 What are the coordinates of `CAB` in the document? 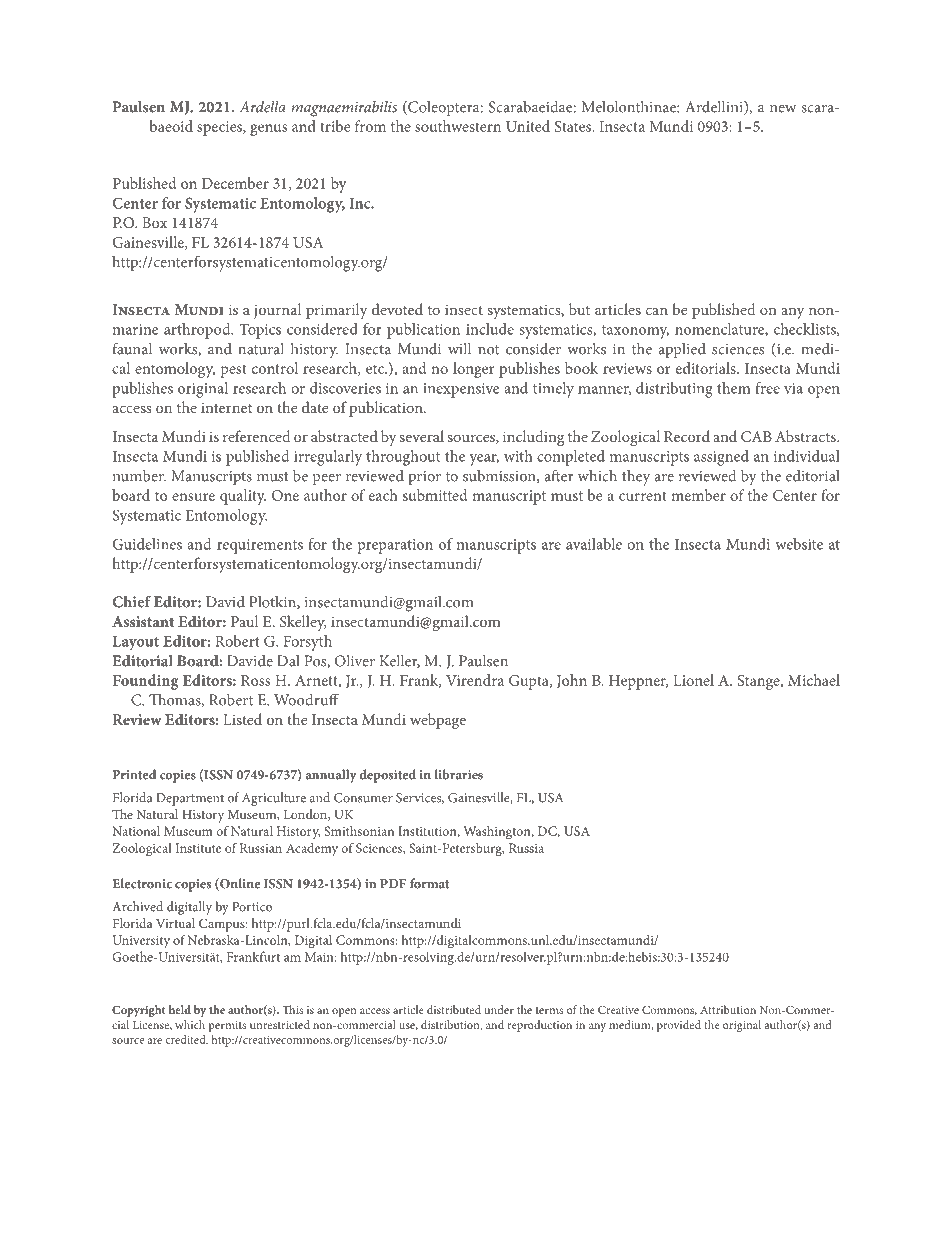 It's located at (756, 436).
